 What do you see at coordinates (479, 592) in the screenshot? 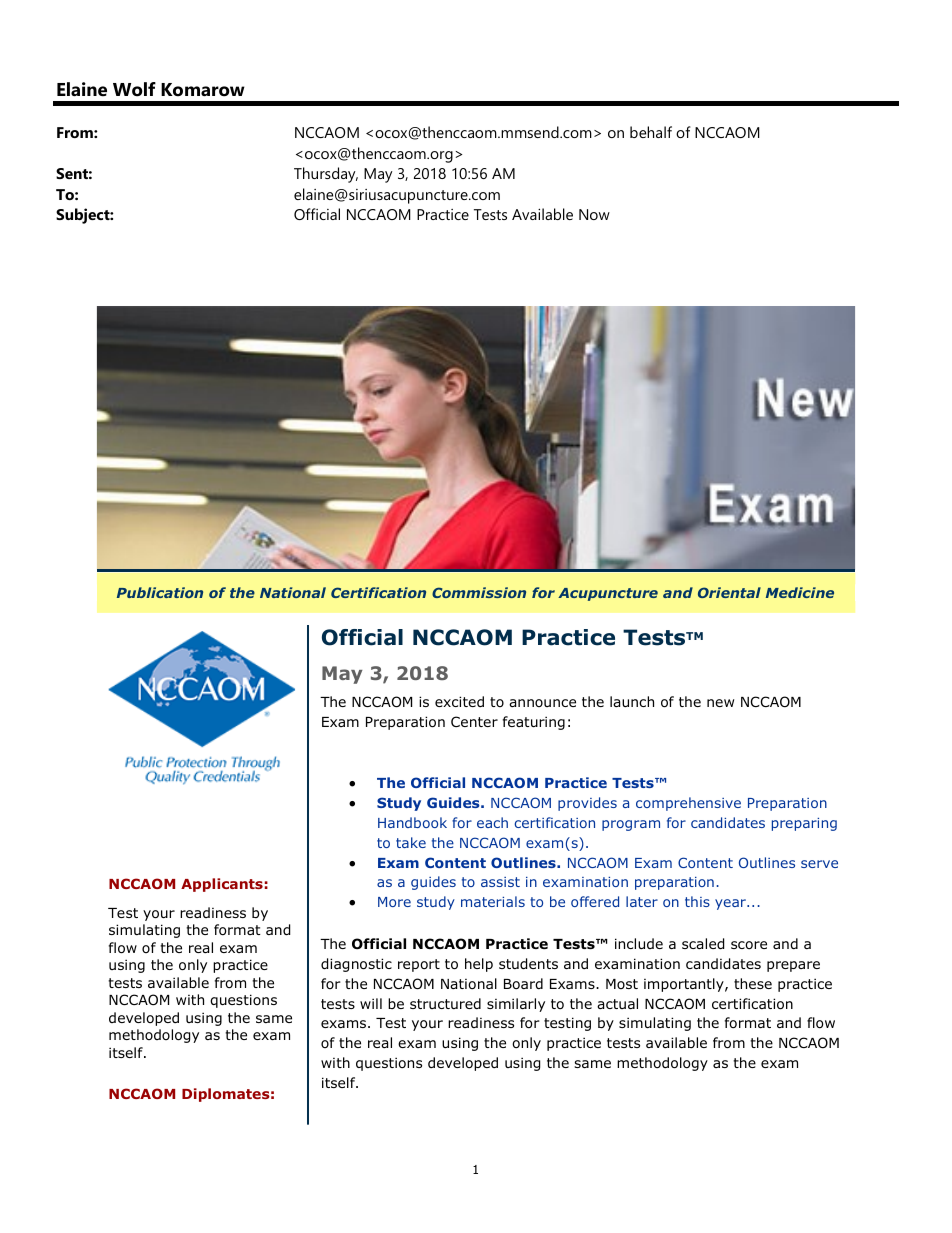
I see `Commission` at bounding box center [479, 592].
